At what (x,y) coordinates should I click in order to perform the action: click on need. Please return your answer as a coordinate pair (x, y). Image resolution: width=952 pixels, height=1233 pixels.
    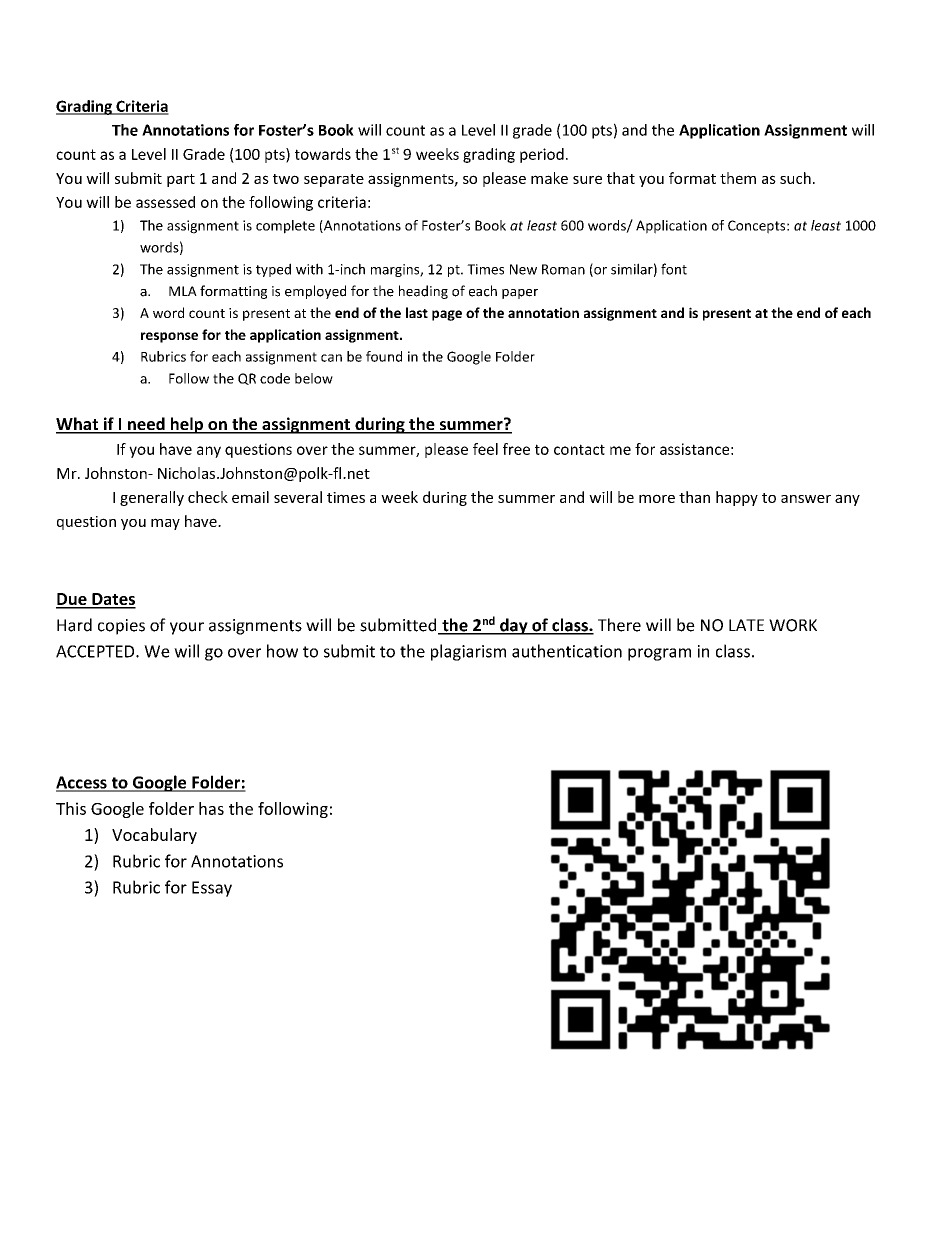
    Looking at the image, I should click on (146, 425).
